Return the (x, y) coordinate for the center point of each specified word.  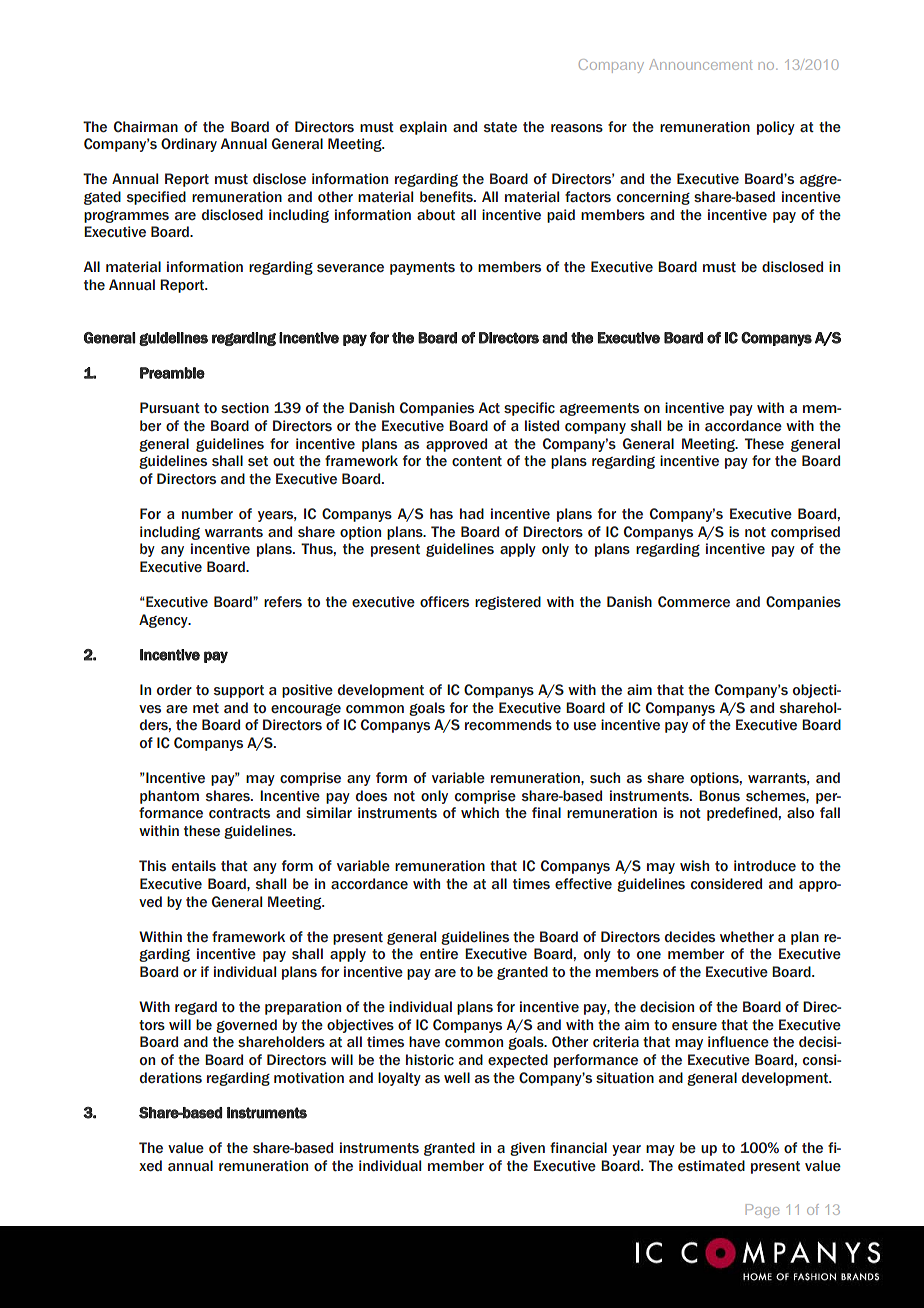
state (500, 127)
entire (439, 954)
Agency (164, 621)
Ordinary (189, 145)
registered (508, 603)
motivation (309, 1077)
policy (776, 128)
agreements (599, 409)
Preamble (172, 373)
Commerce (694, 602)
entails (194, 866)
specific (529, 409)
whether (747, 937)
